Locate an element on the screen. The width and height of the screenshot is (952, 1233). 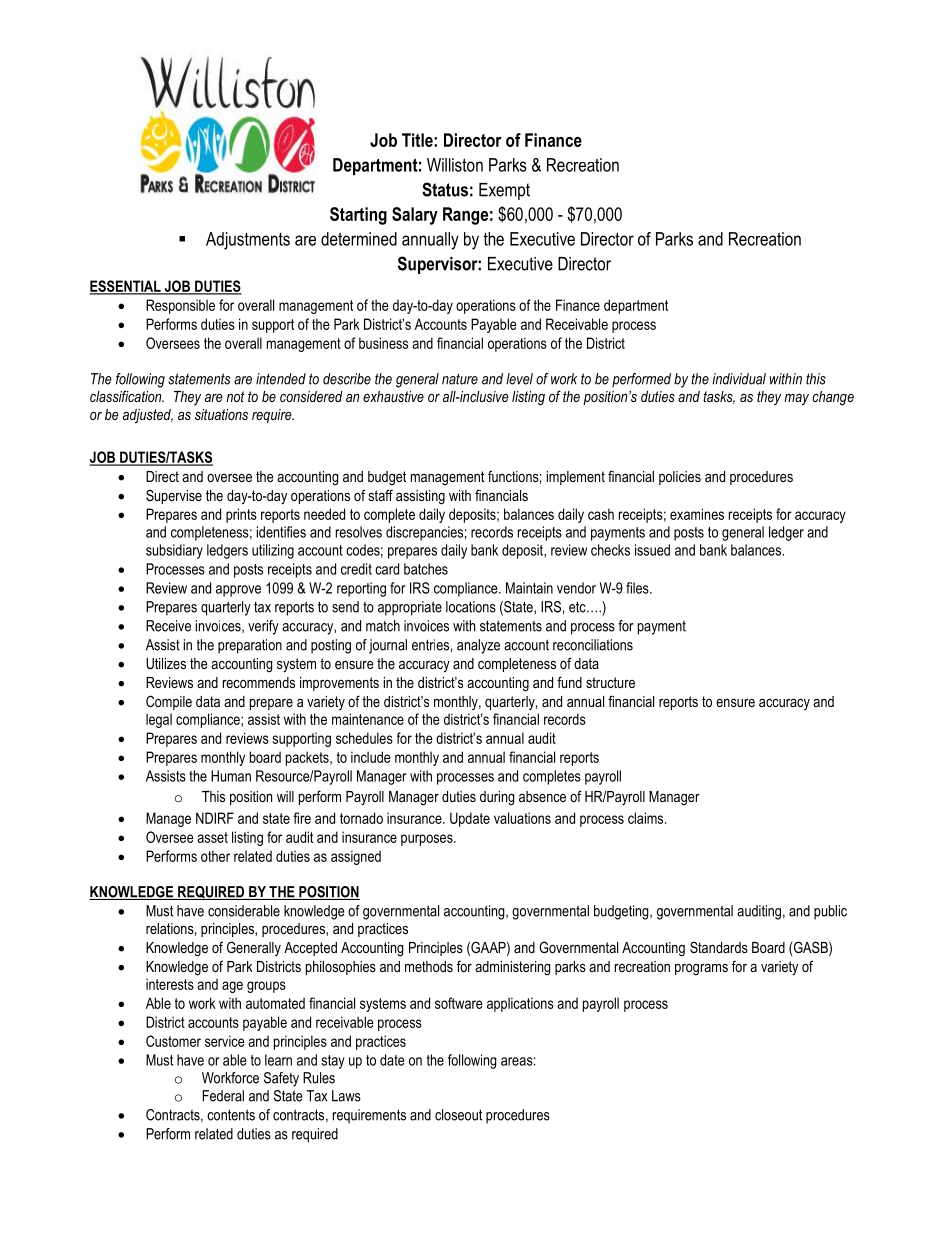
Adjustments is located at coordinates (248, 241).
